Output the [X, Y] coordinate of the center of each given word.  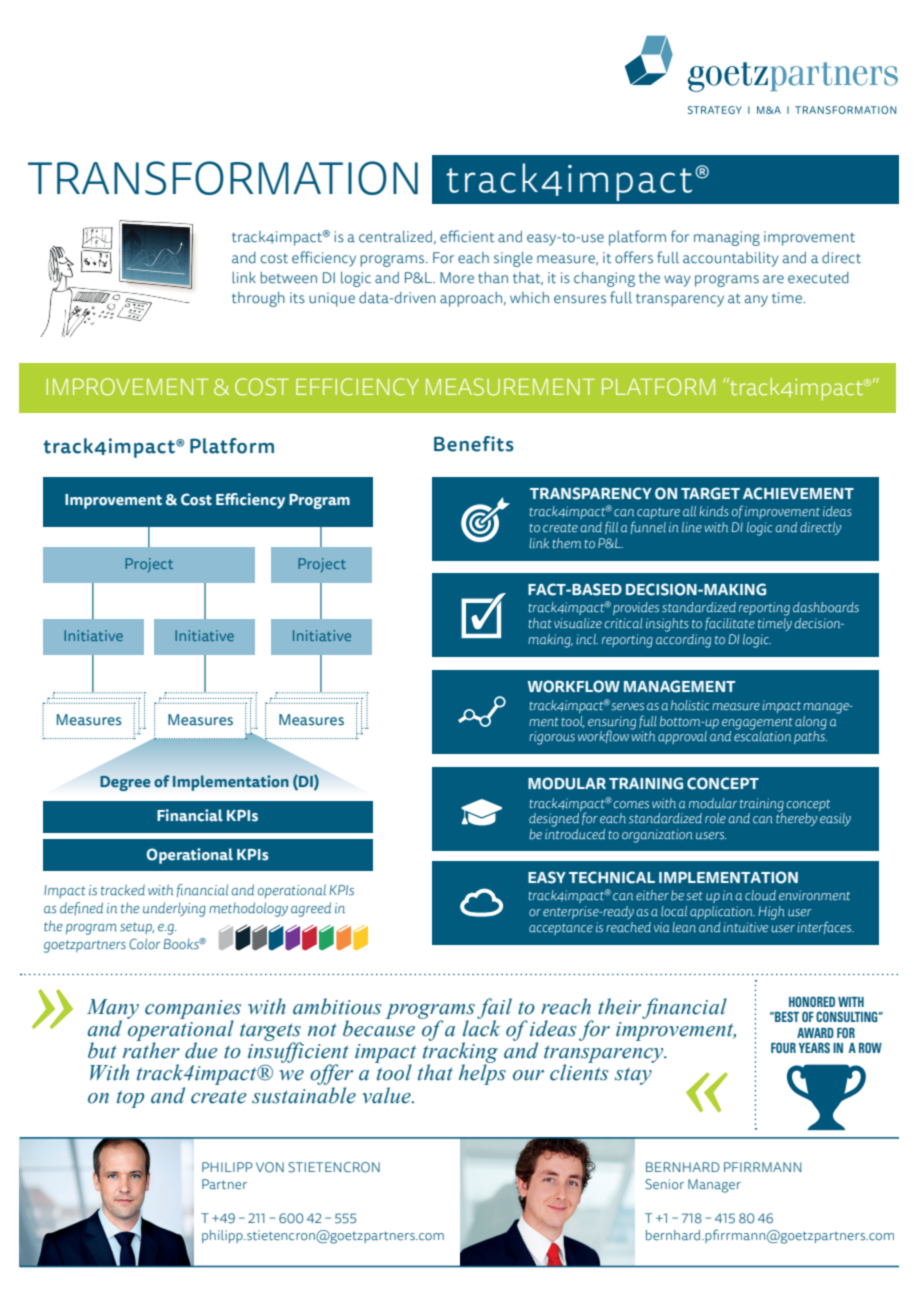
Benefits [474, 444]
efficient [467, 236]
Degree [125, 783]
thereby [797, 818]
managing [727, 238]
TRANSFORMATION [223, 178]
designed [555, 818]
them [566, 543]
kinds [714, 511]
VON [270, 1167]
